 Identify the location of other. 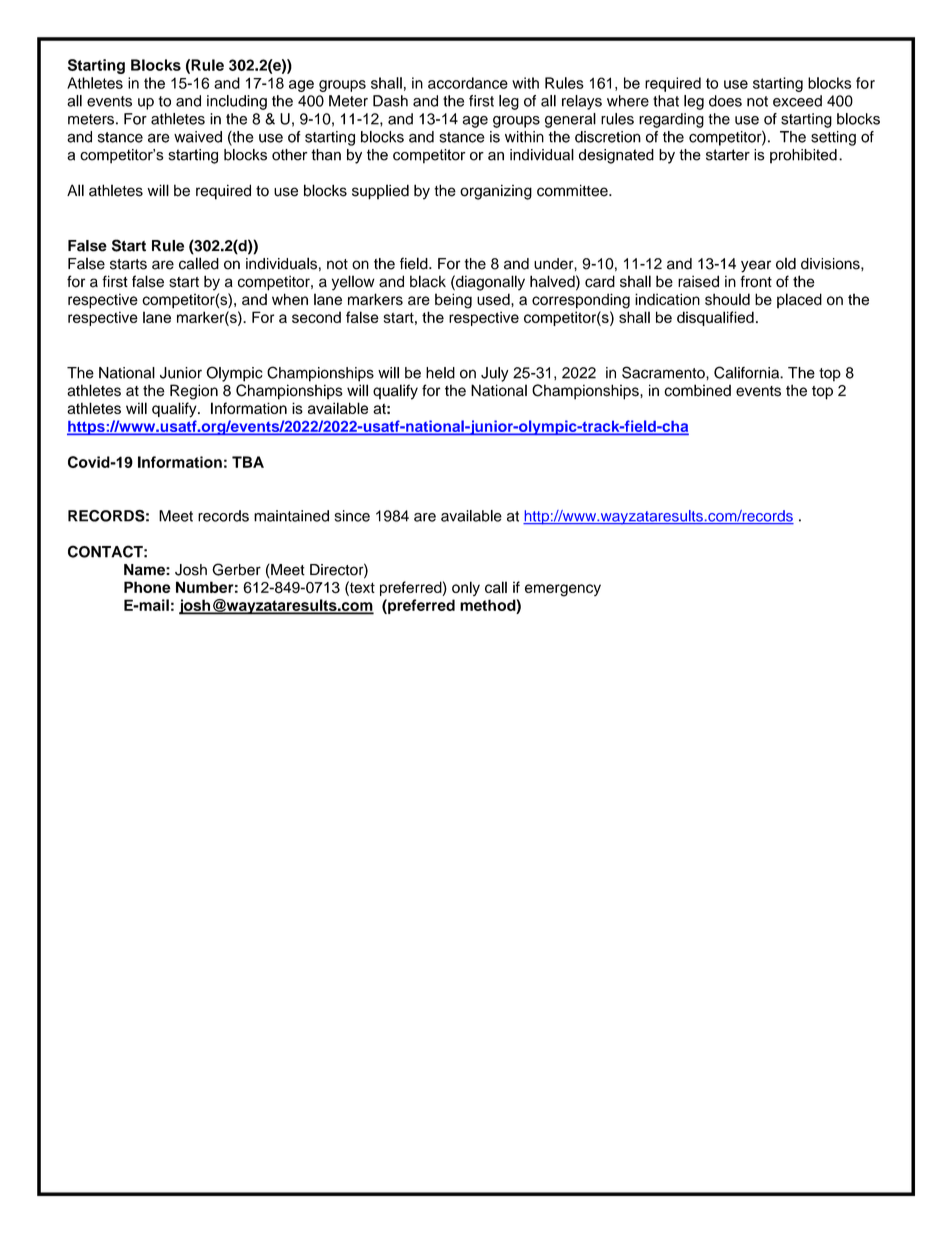
(290, 155).
